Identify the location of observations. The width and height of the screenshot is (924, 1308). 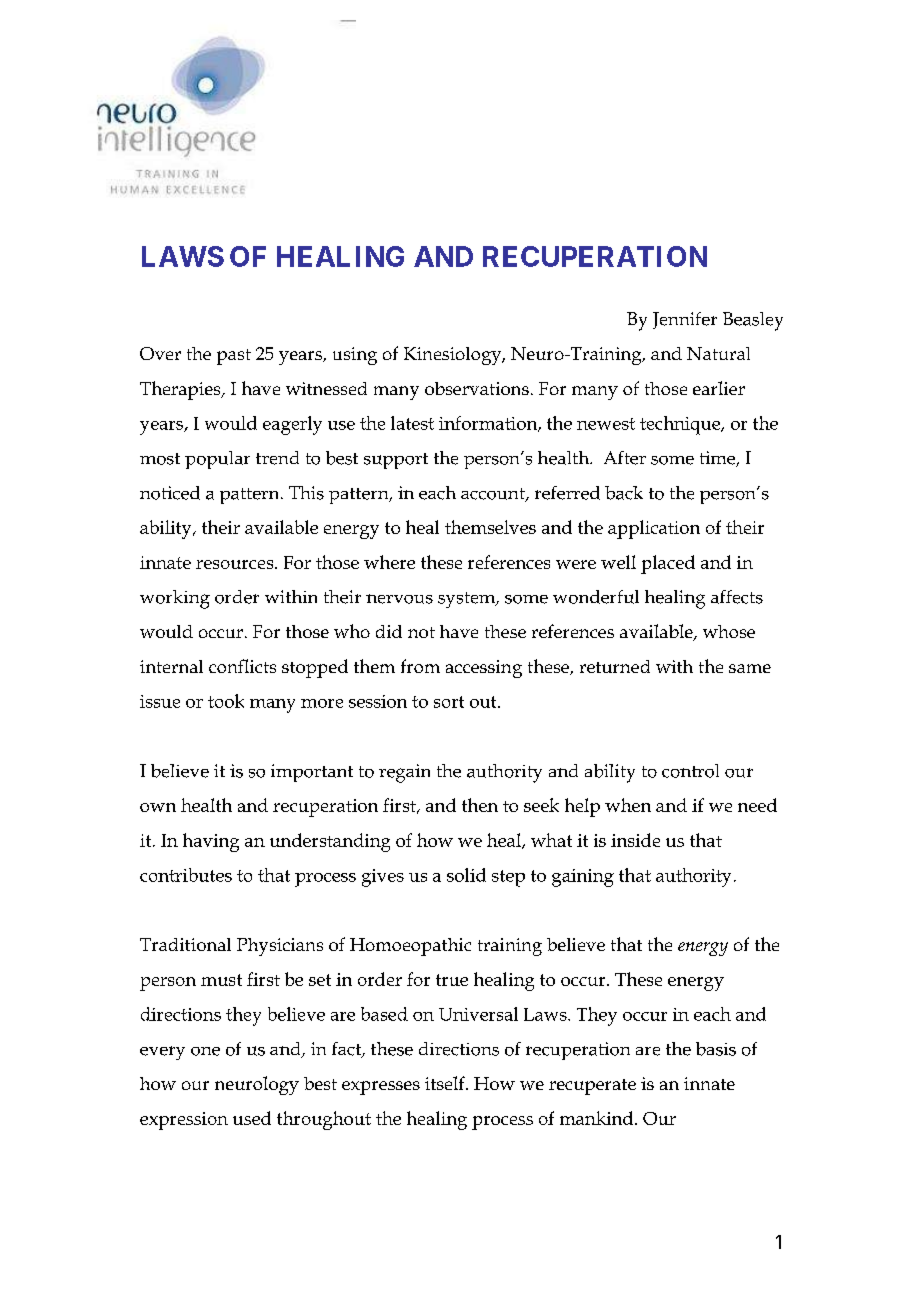
(477, 388).
